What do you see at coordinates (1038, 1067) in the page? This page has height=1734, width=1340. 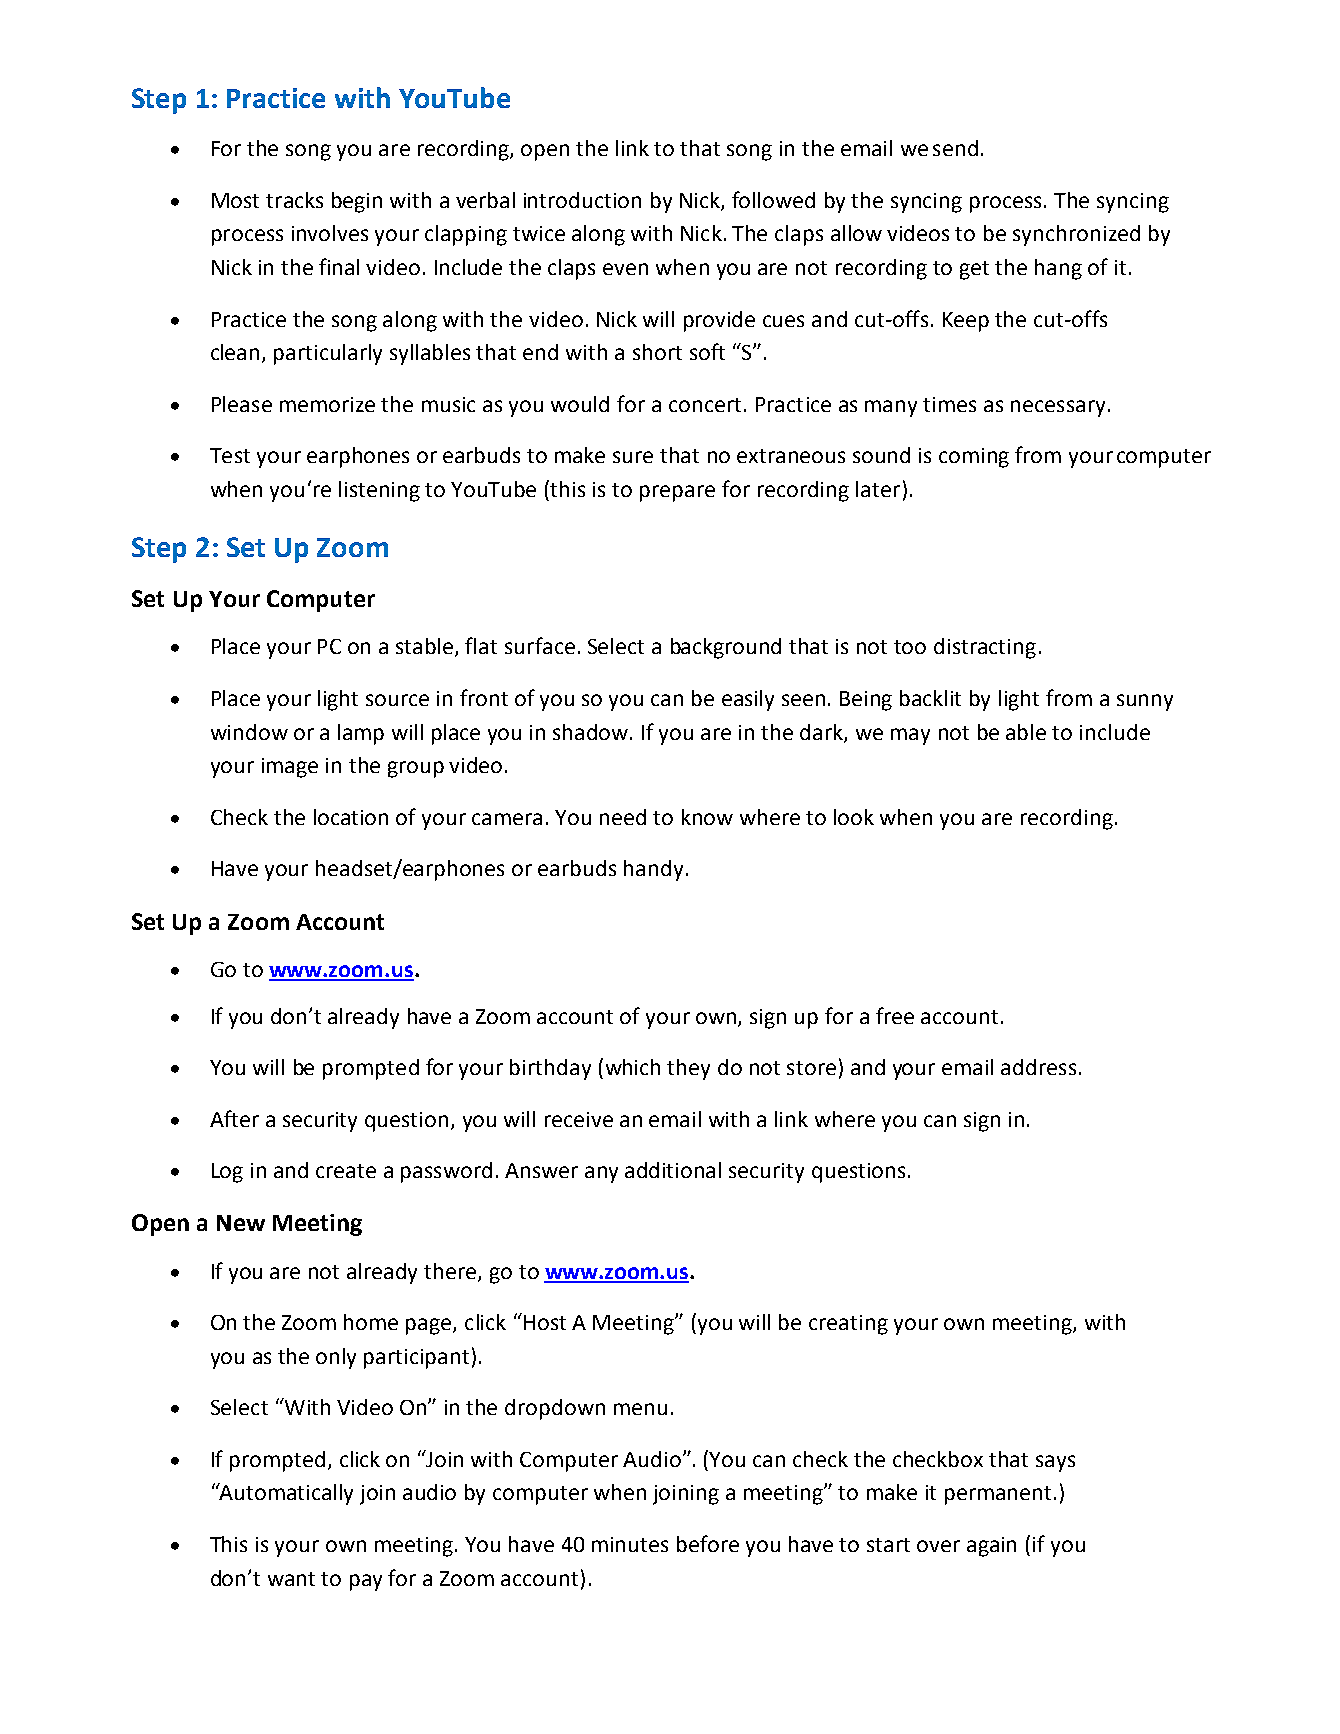 I see `address` at bounding box center [1038, 1067].
